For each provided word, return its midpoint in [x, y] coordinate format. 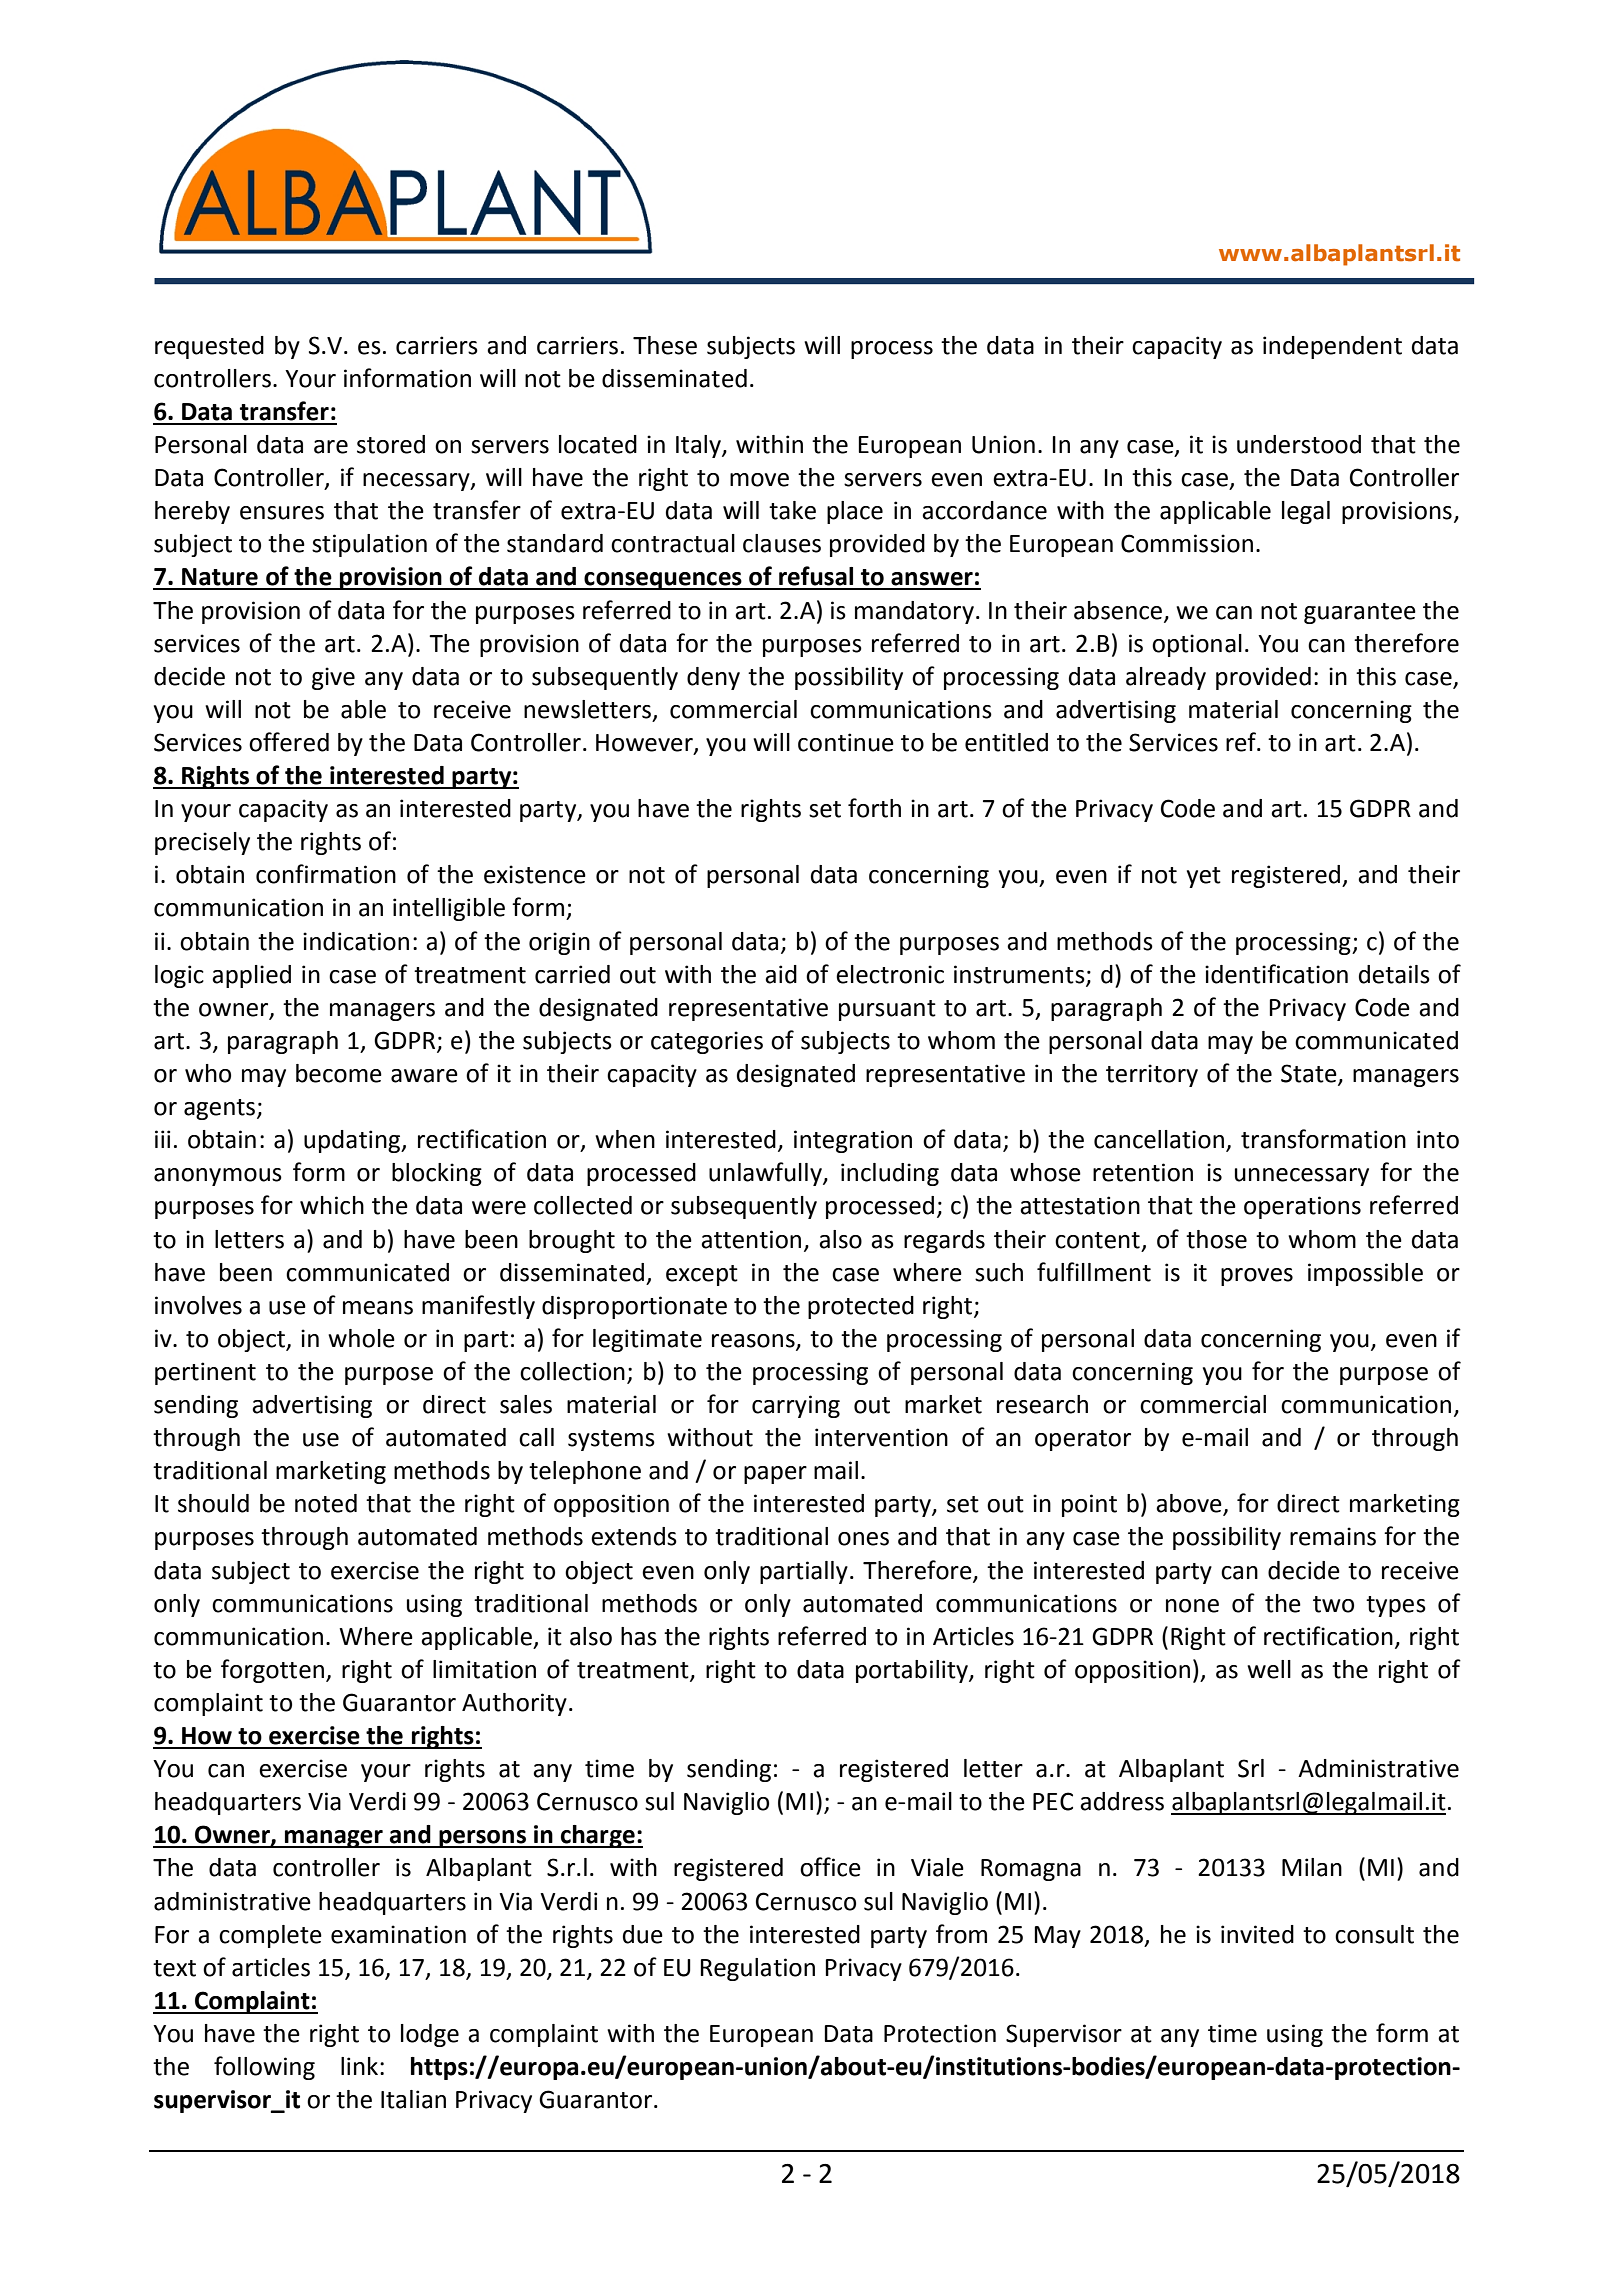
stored [391, 444]
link [359, 2066]
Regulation [757, 1969]
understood [1299, 444]
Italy [699, 446]
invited [1257, 1934]
